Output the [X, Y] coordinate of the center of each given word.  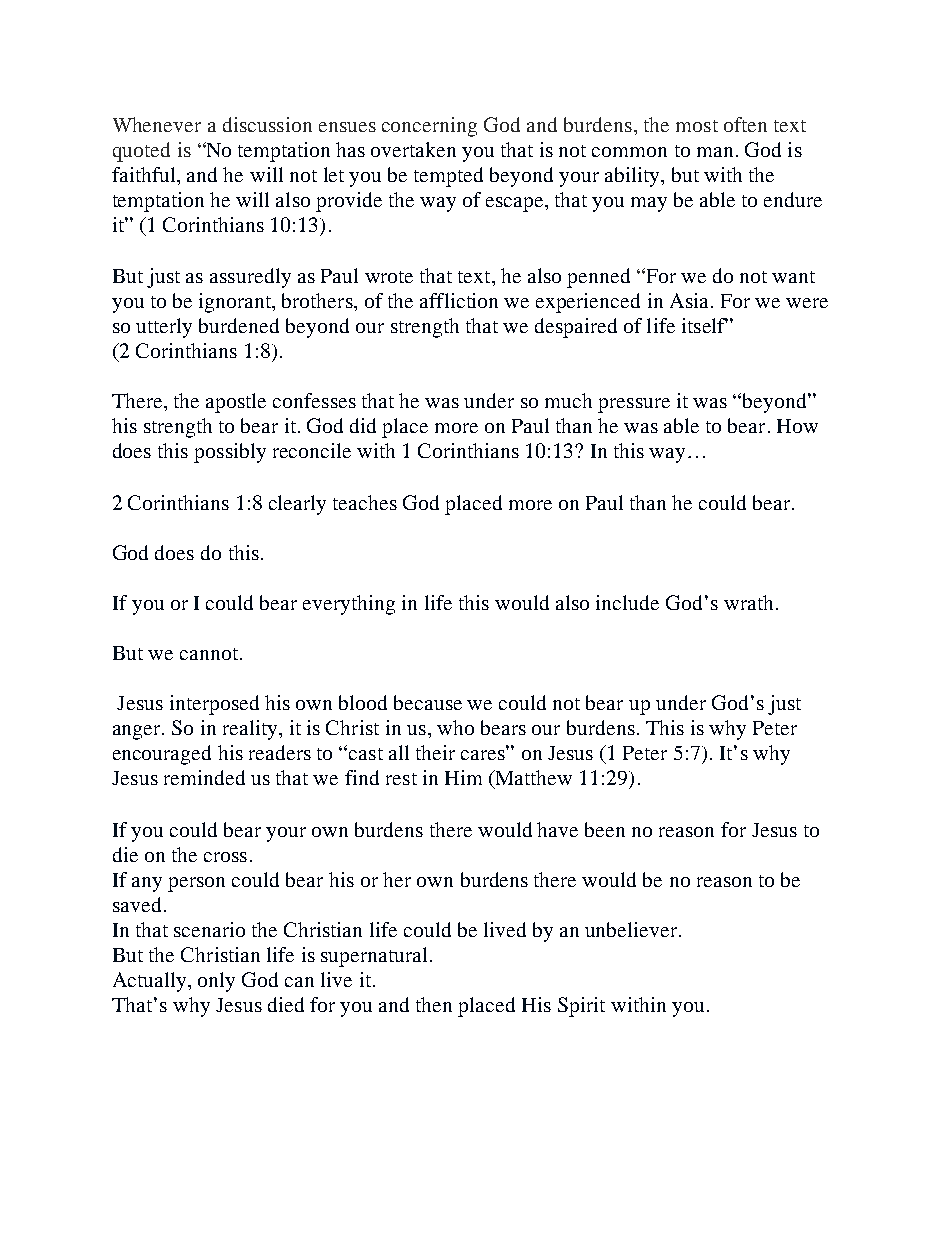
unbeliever [632, 929]
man [715, 152]
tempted [448, 177]
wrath [748, 602]
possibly [230, 453]
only [216, 982]
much [568, 400]
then [434, 1004]
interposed [214, 705]
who [455, 727]
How [797, 426]
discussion [267, 124]
